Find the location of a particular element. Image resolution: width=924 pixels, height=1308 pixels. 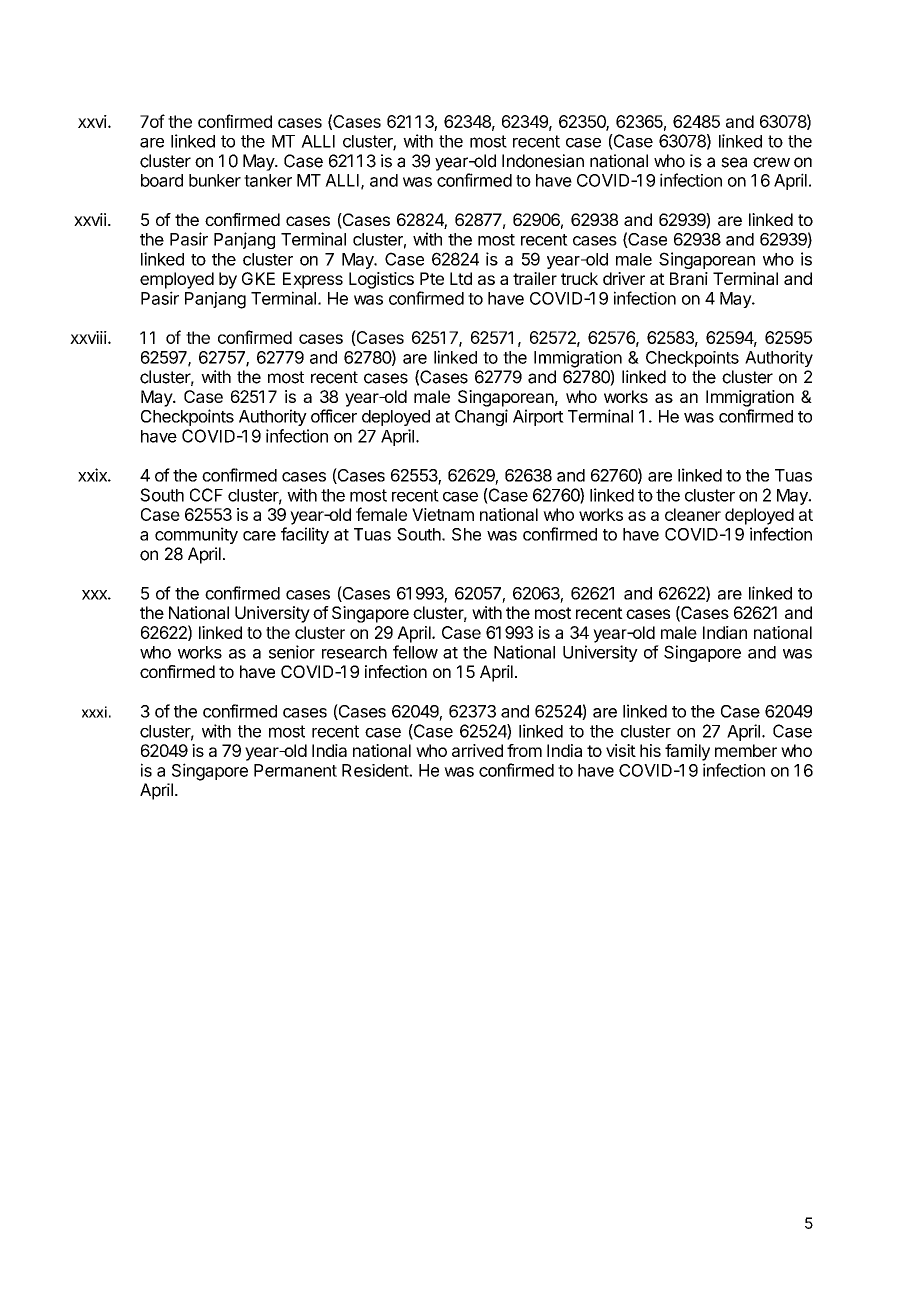

xxxi is located at coordinates (94, 712).
